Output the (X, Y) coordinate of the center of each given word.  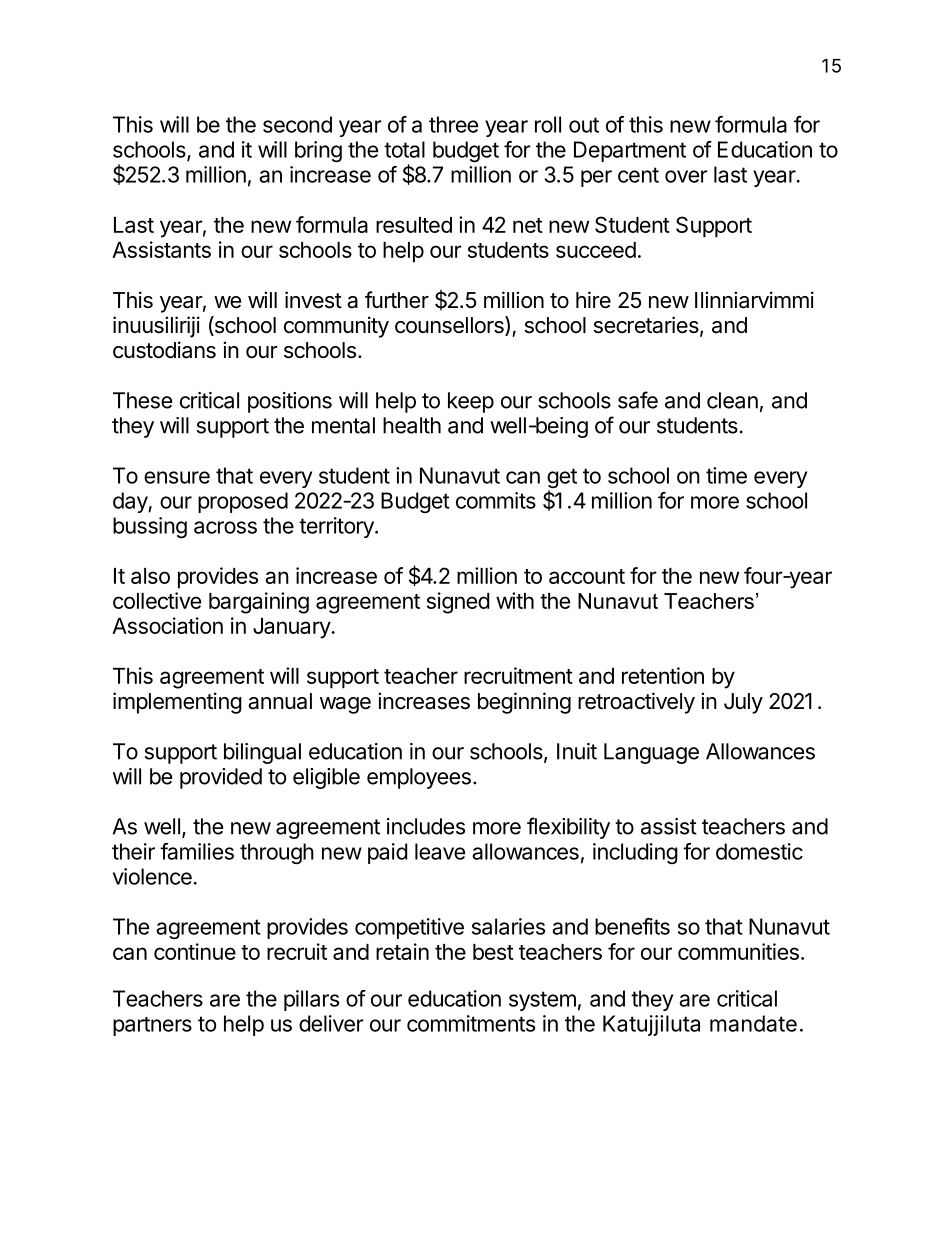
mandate (753, 1023)
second (297, 124)
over (686, 176)
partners (152, 1026)
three (453, 124)
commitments (471, 1023)
